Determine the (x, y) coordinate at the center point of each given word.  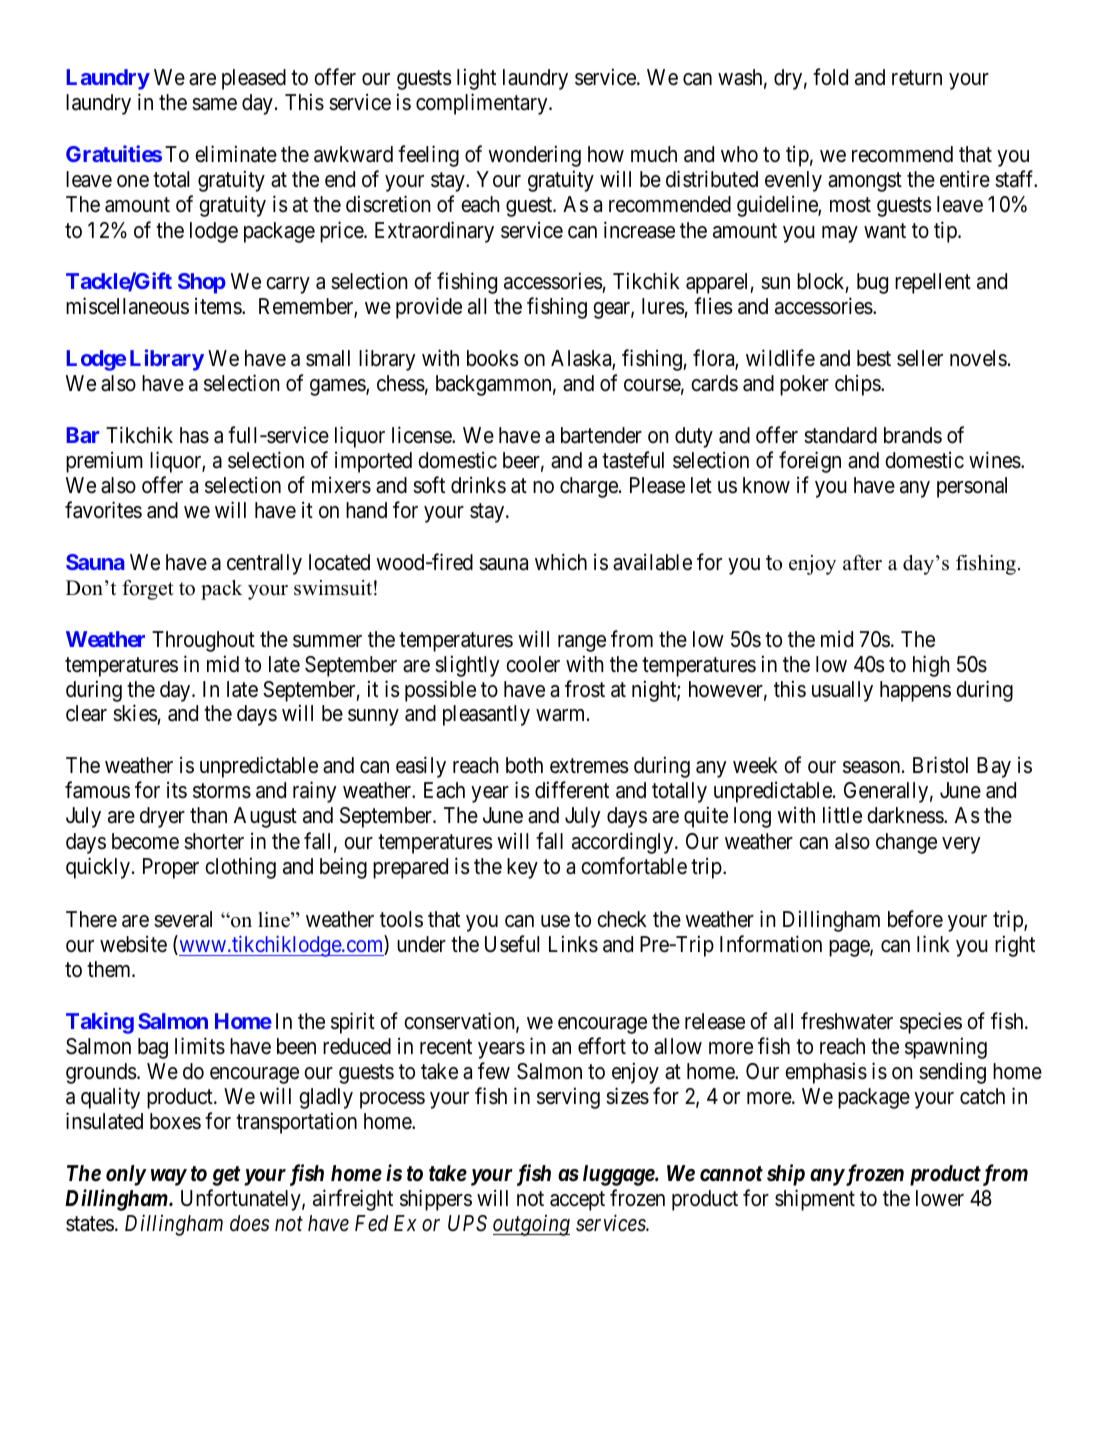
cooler (533, 664)
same (214, 104)
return (917, 78)
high (931, 666)
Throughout (203, 641)
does (250, 1223)
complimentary (483, 104)
